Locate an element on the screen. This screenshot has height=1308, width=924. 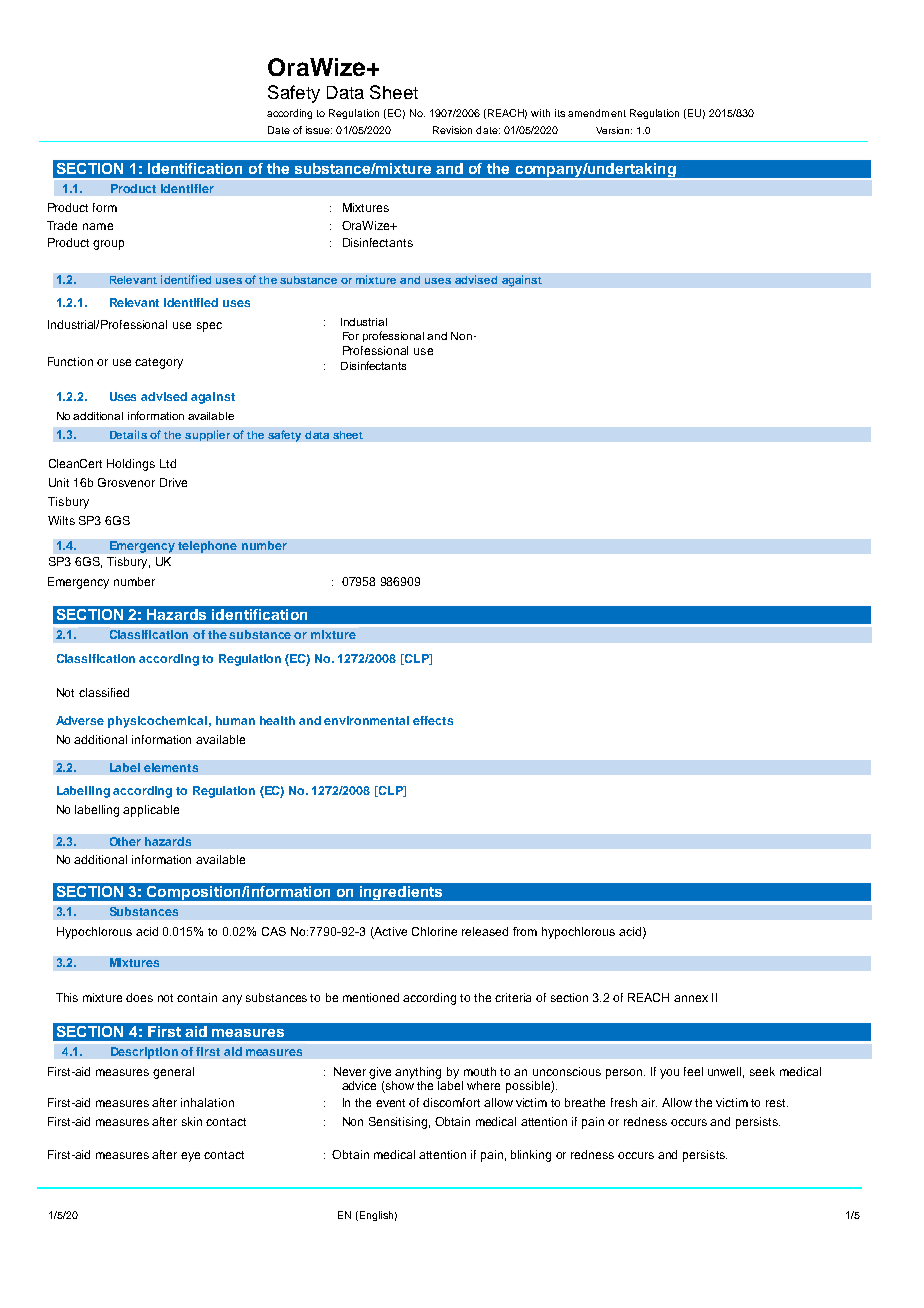
Revision is located at coordinates (452, 130).
